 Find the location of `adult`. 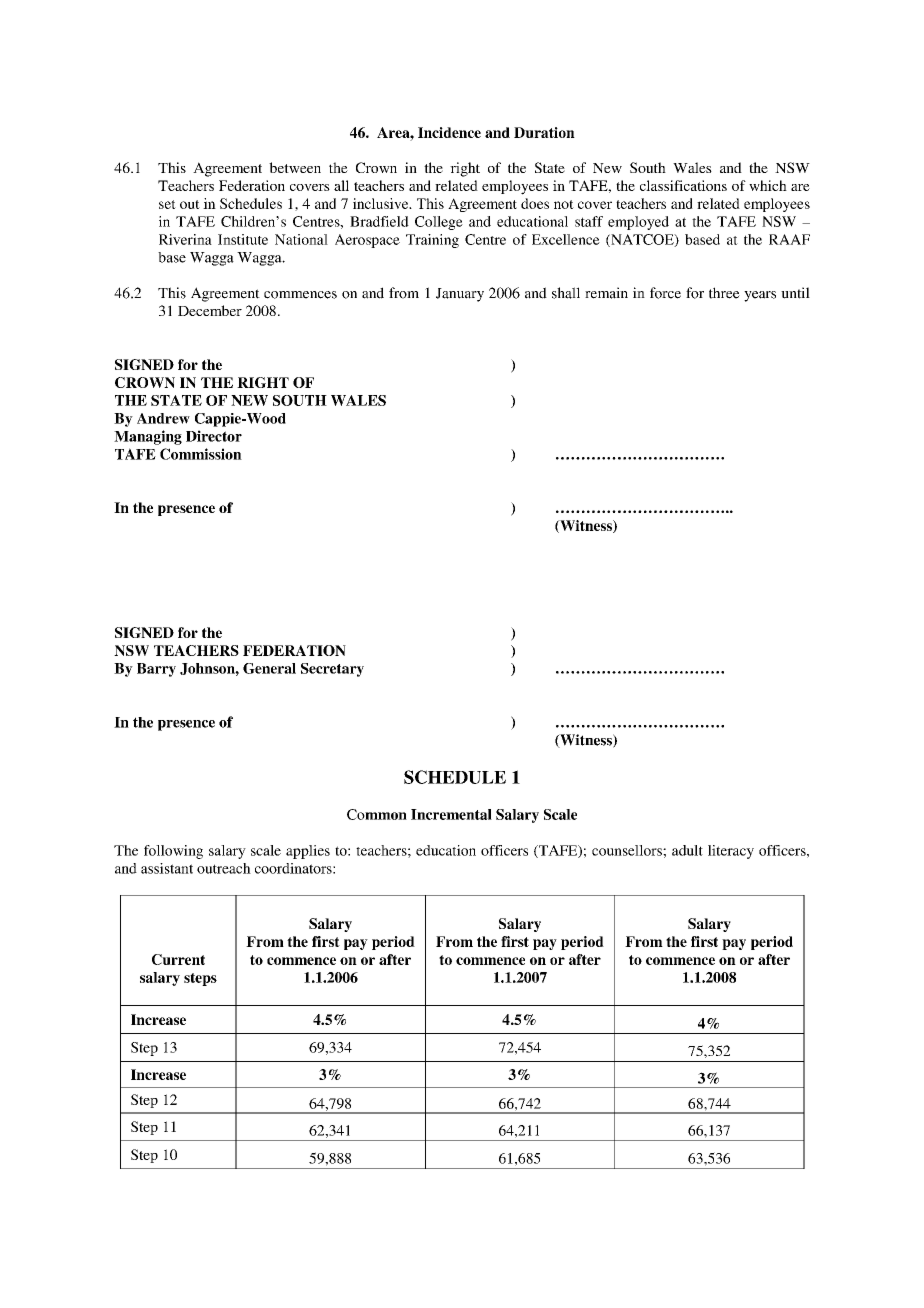

adult is located at coordinates (687, 850).
